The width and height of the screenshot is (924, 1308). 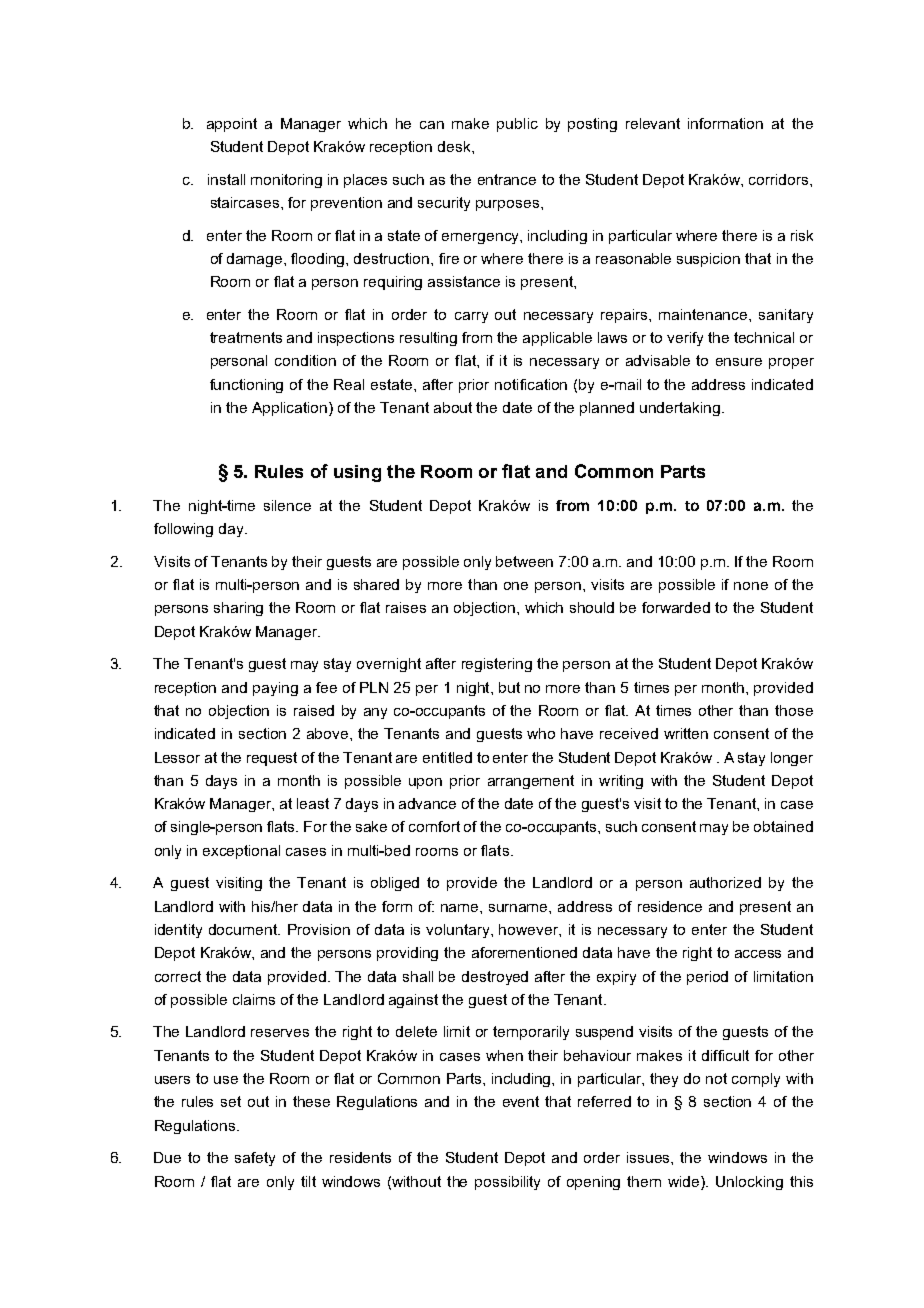 I want to click on between, so click(x=524, y=561).
